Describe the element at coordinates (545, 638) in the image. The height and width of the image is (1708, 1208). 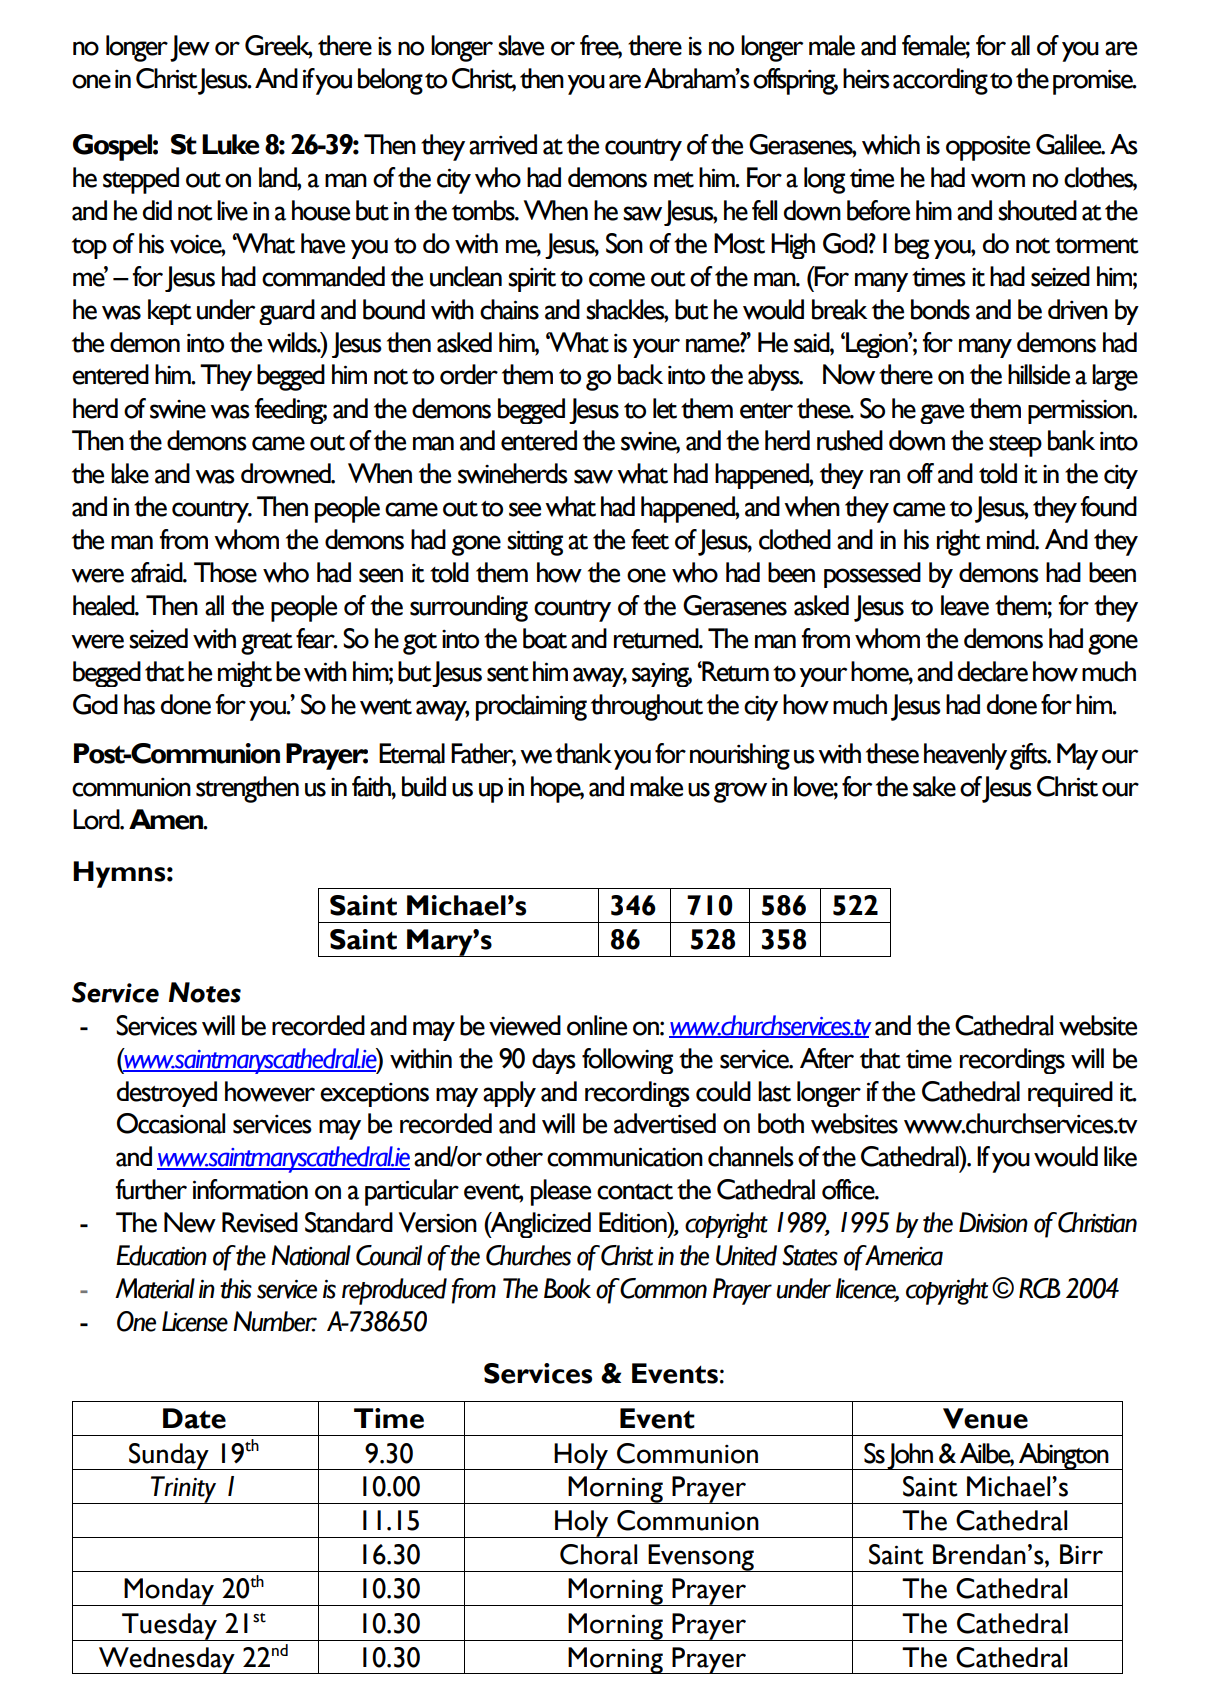
I see `boat` at that location.
